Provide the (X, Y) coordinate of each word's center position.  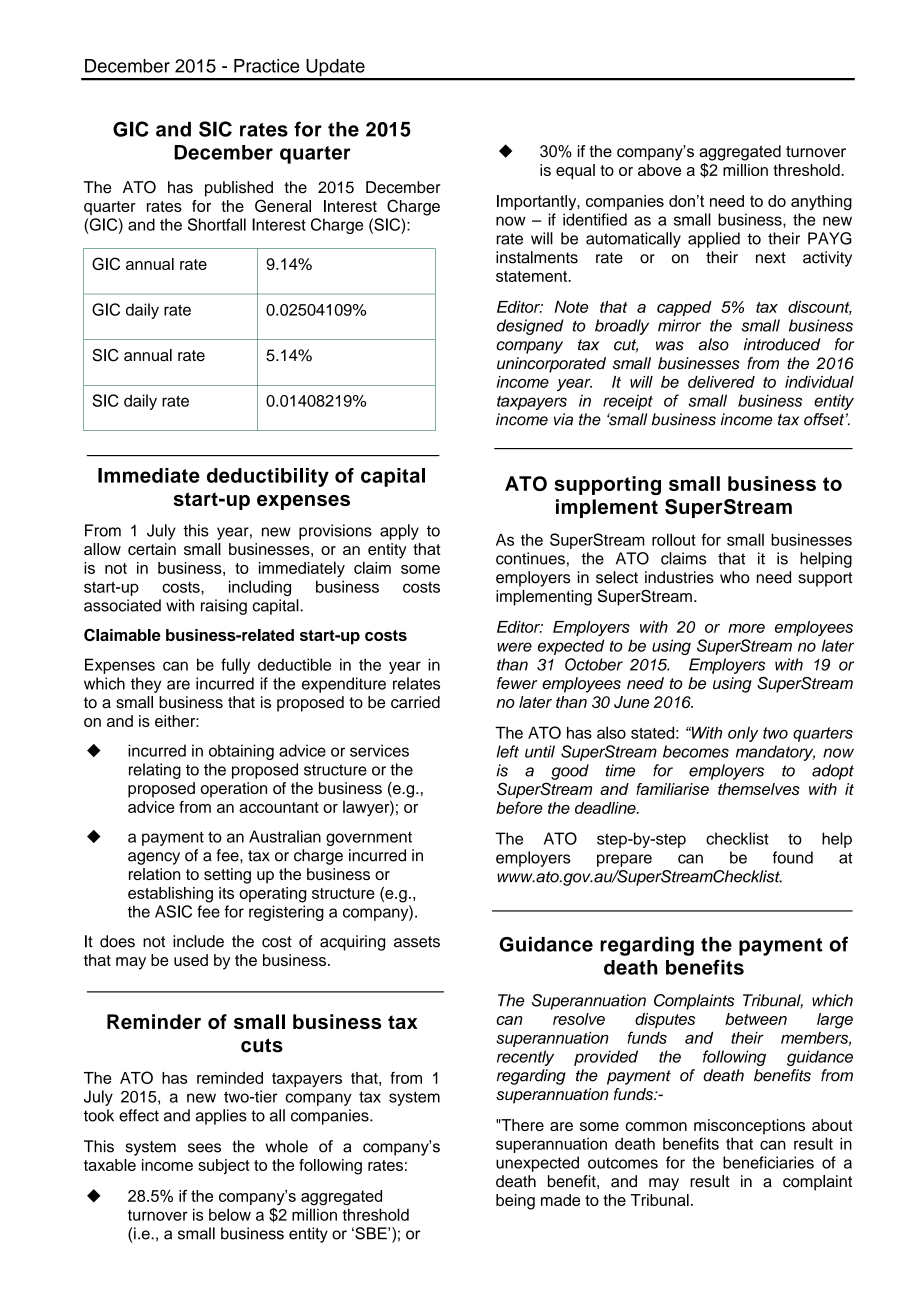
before (519, 807)
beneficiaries (768, 1162)
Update (335, 69)
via (563, 419)
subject (224, 1167)
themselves (759, 789)
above (659, 170)
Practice (267, 66)
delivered (721, 382)
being (515, 1202)
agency (154, 858)
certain (152, 549)
